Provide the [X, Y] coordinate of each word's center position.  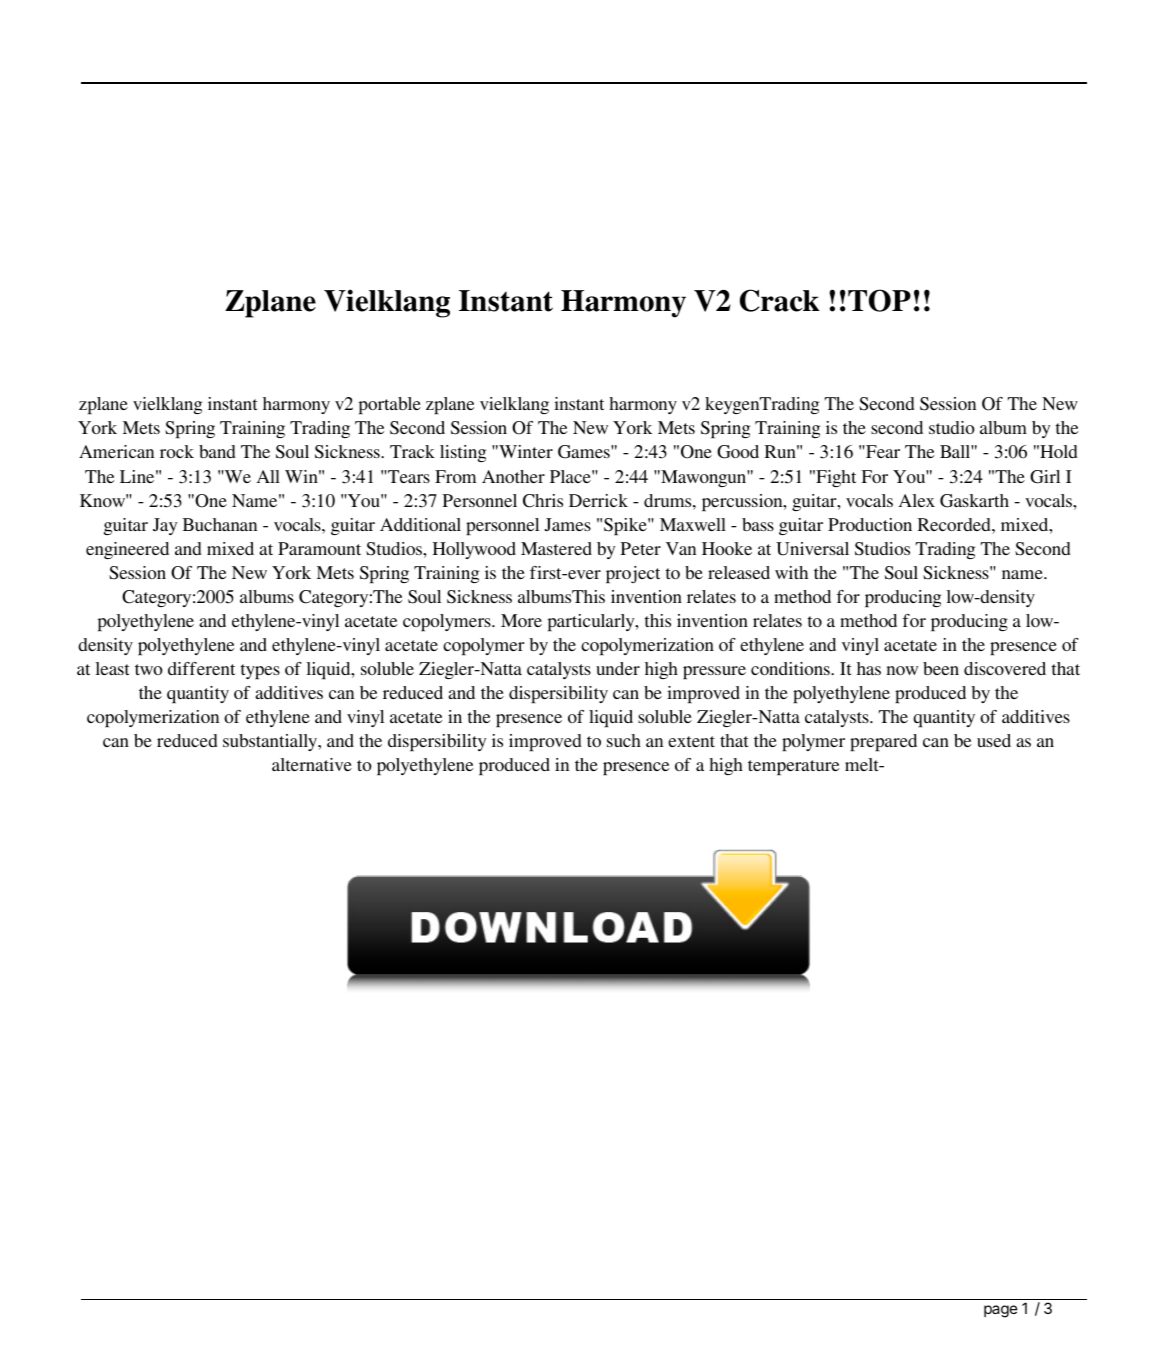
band [217, 451]
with [791, 572]
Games [585, 452]
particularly [592, 622]
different [201, 668]
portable [390, 405]
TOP [879, 300]
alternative [312, 764]
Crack [780, 300]
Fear [882, 451]
